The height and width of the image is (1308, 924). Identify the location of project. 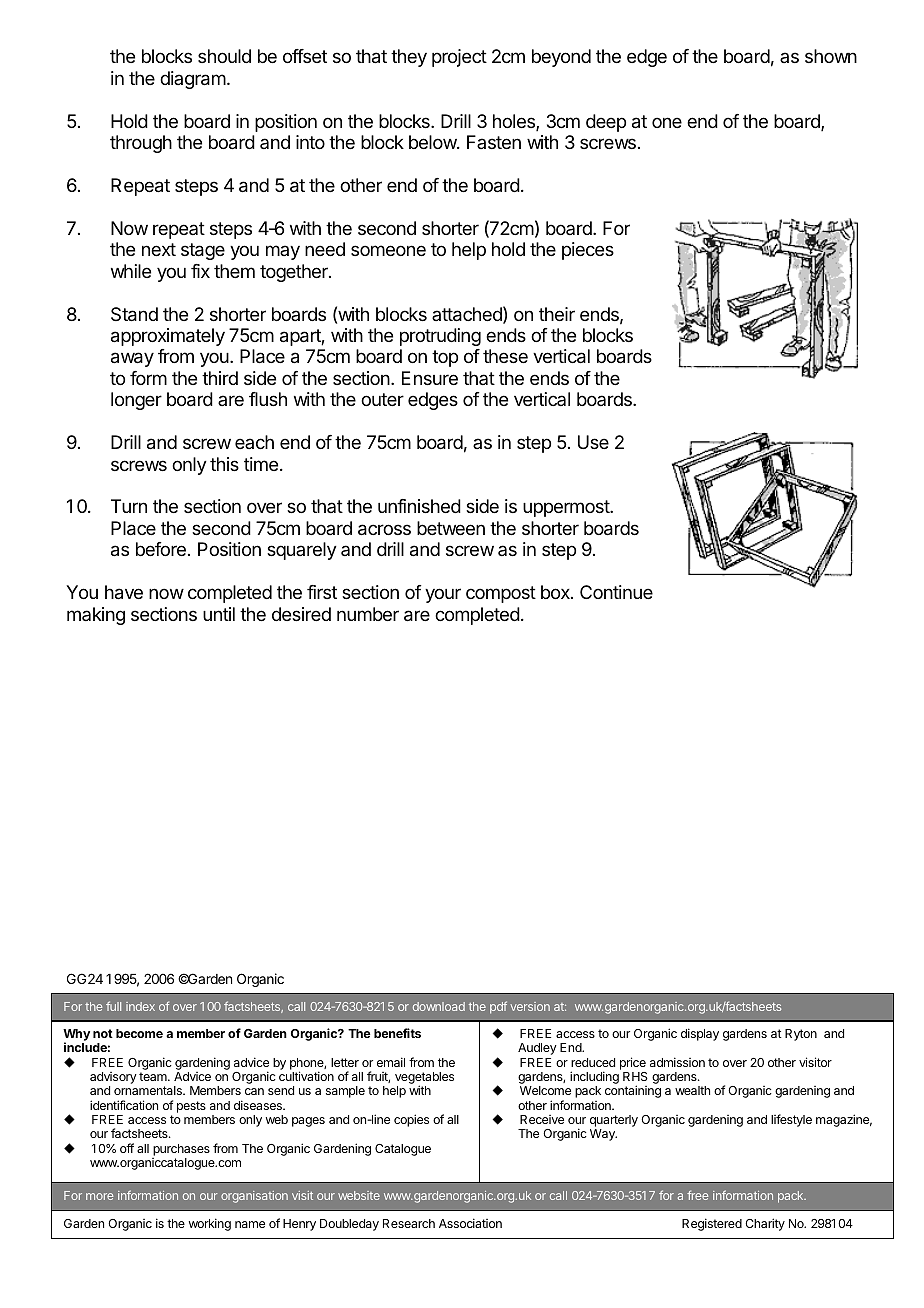
(459, 58).
